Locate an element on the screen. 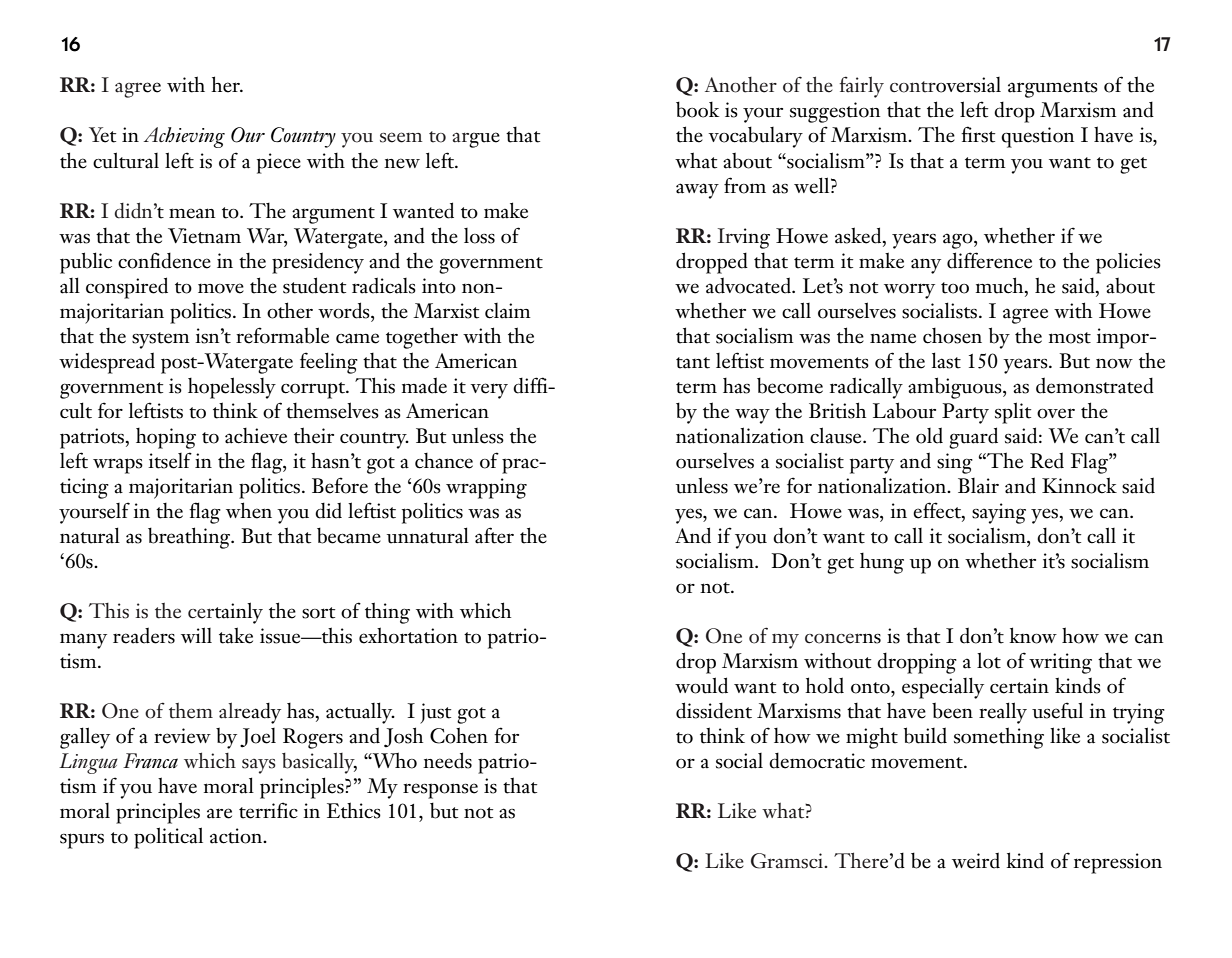 Image resolution: width=1232 pixels, height=958 pixels. book is located at coordinates (697, 109).
